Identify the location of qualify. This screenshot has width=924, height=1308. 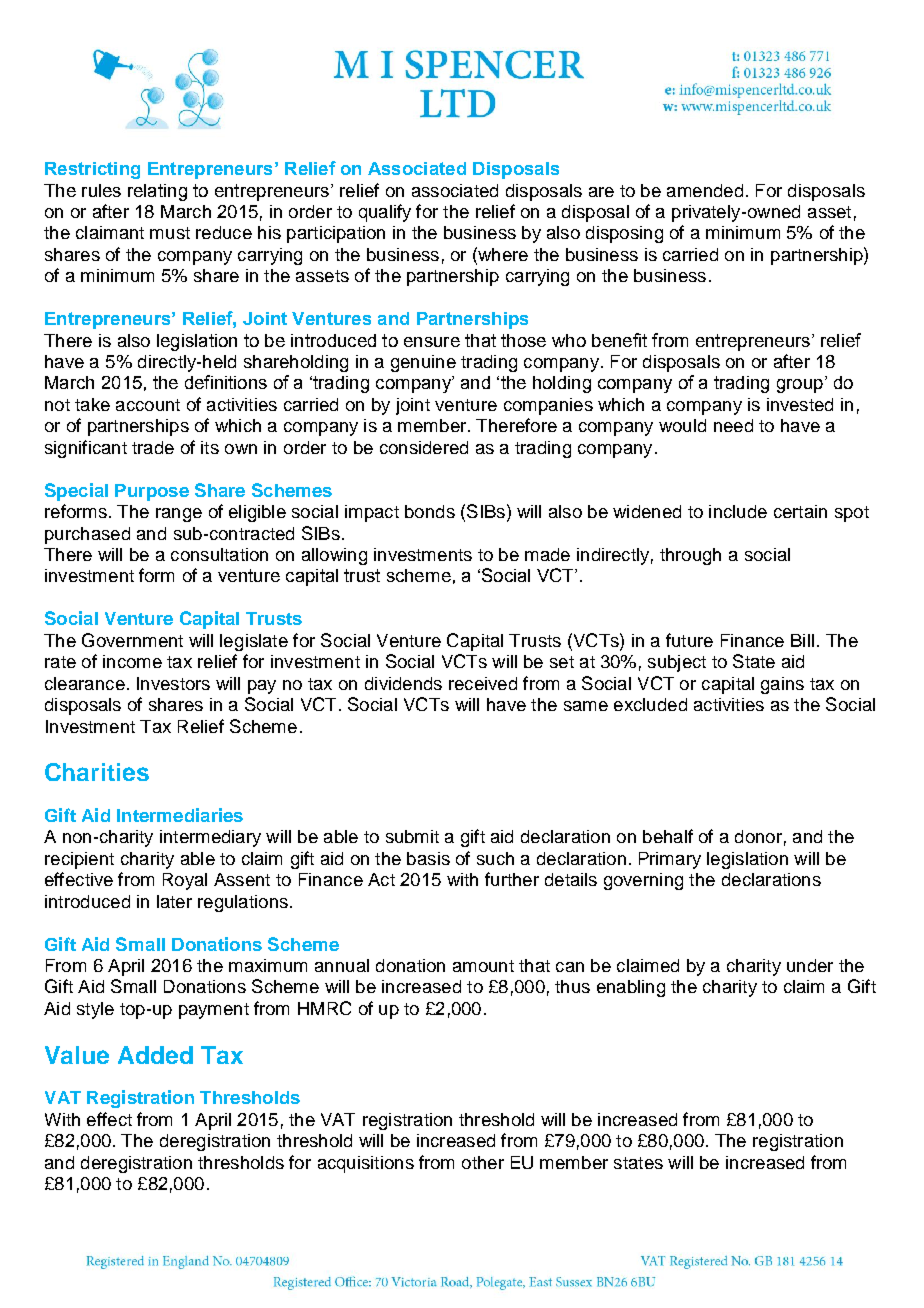
(385, 213).
